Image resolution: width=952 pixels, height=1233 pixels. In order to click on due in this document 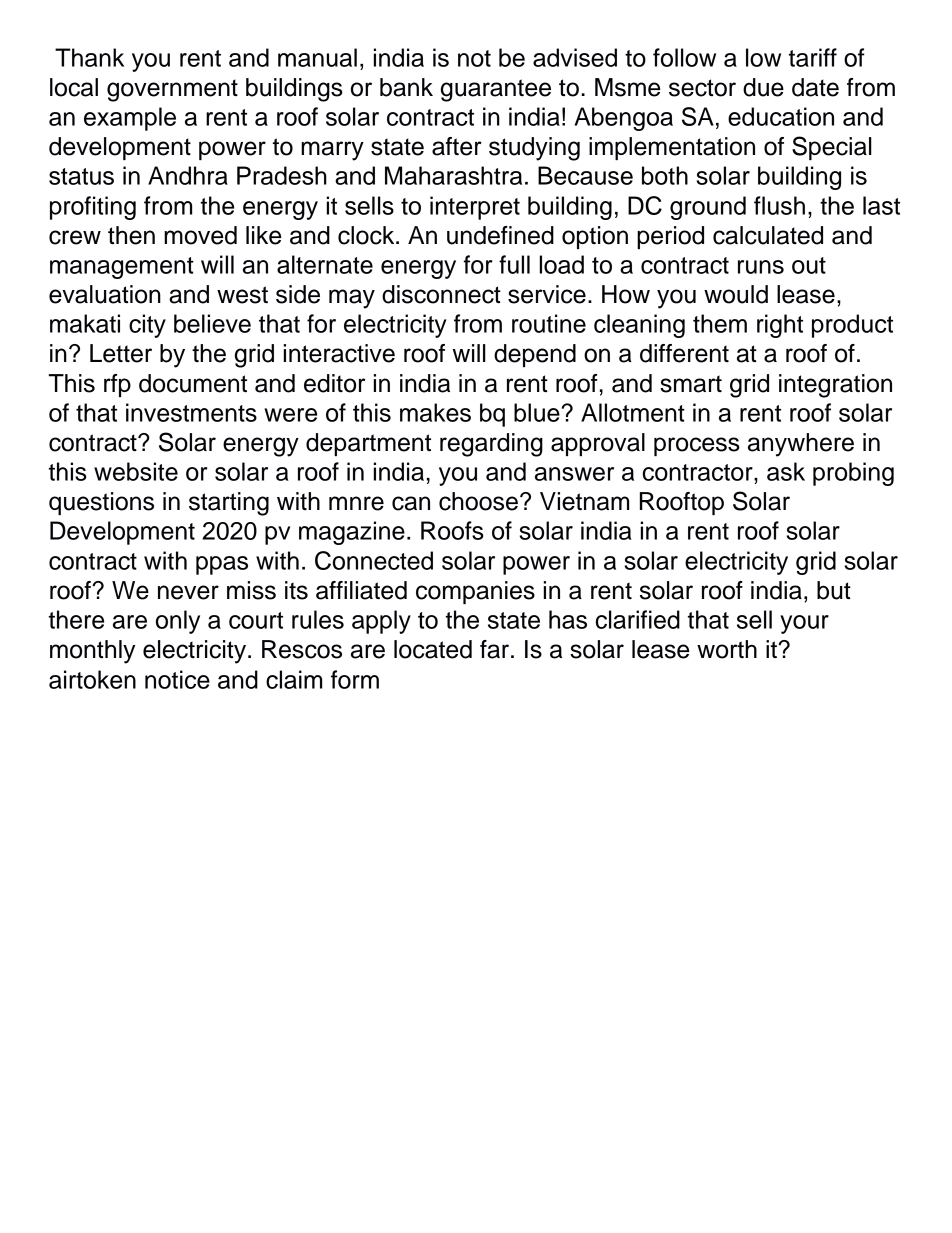, I will do `click(763, 87)`.
